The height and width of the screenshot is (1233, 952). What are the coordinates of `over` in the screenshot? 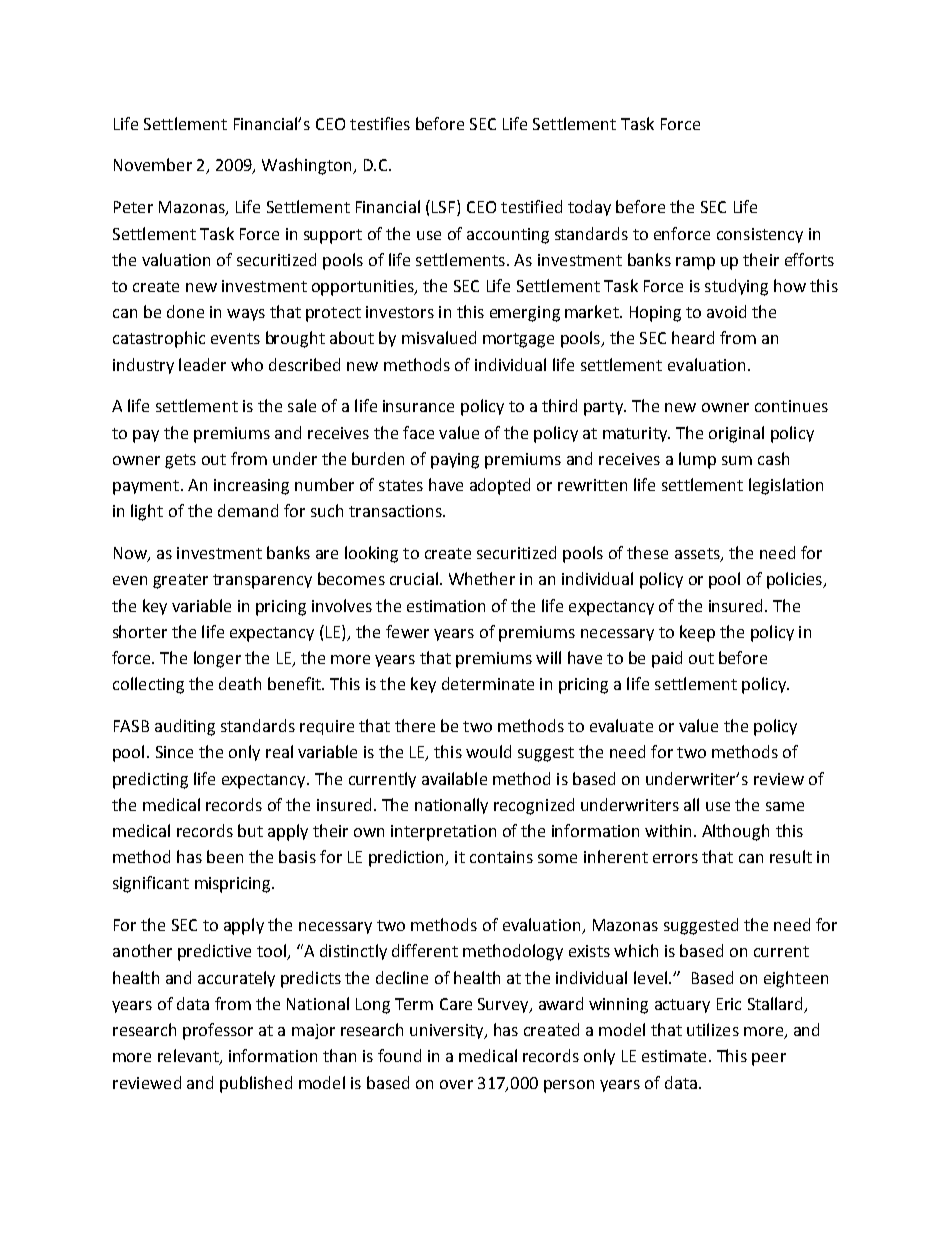 It's located at (456, 1084).
